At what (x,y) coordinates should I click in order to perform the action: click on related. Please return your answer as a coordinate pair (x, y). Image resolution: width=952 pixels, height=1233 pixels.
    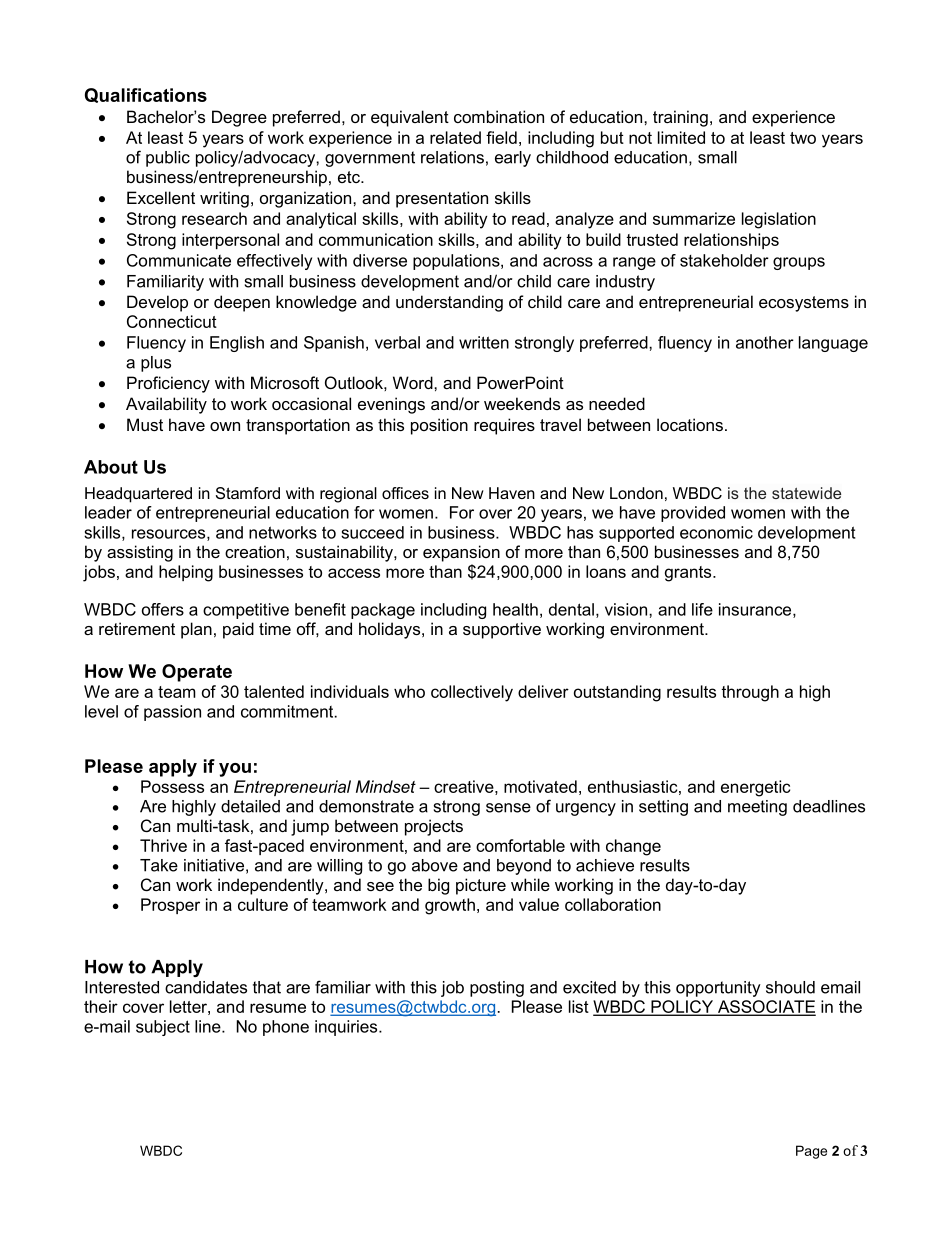
    Looking at the image, I should click on (455, 137).
